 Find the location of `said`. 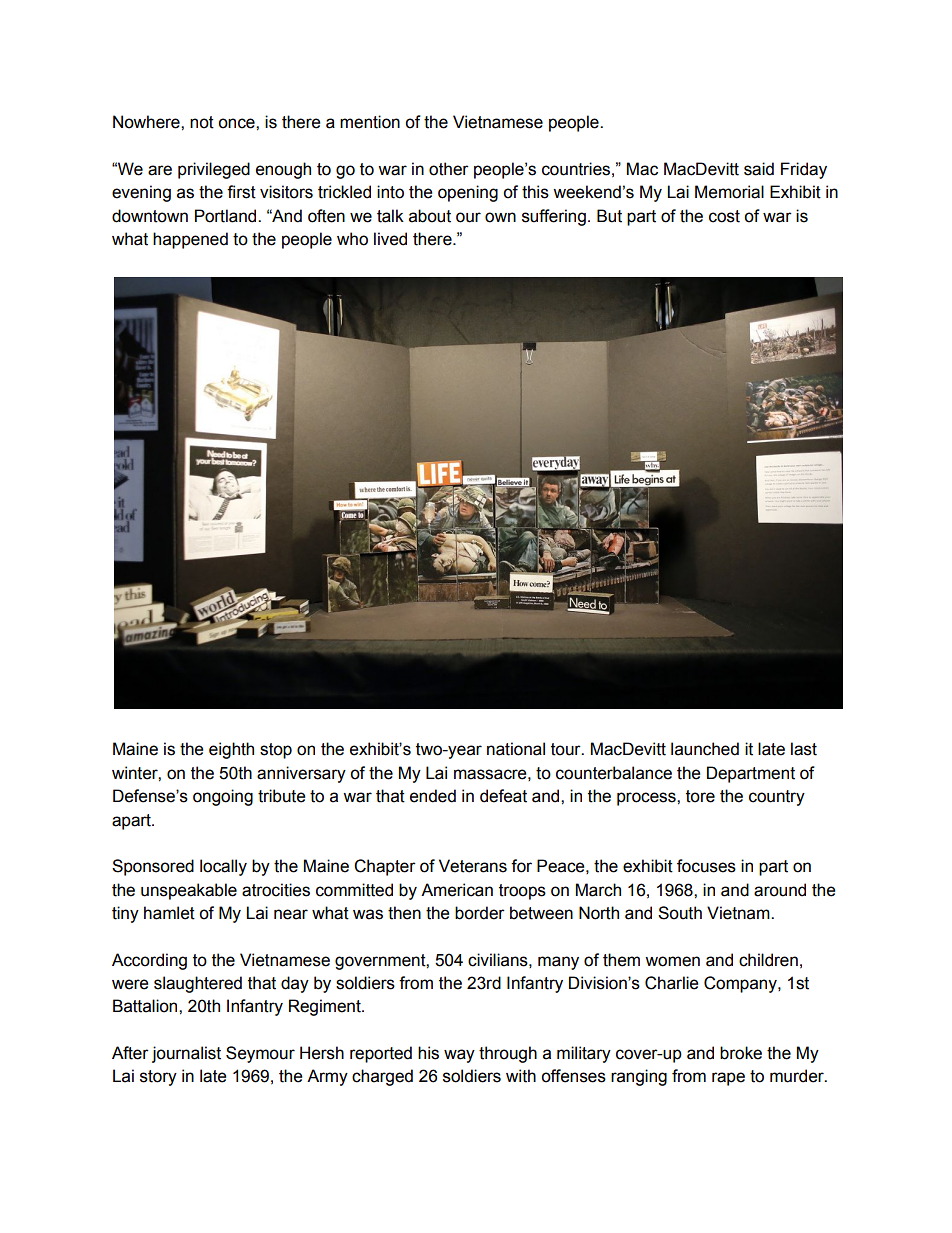

said is located at coordinates (759, 169).
